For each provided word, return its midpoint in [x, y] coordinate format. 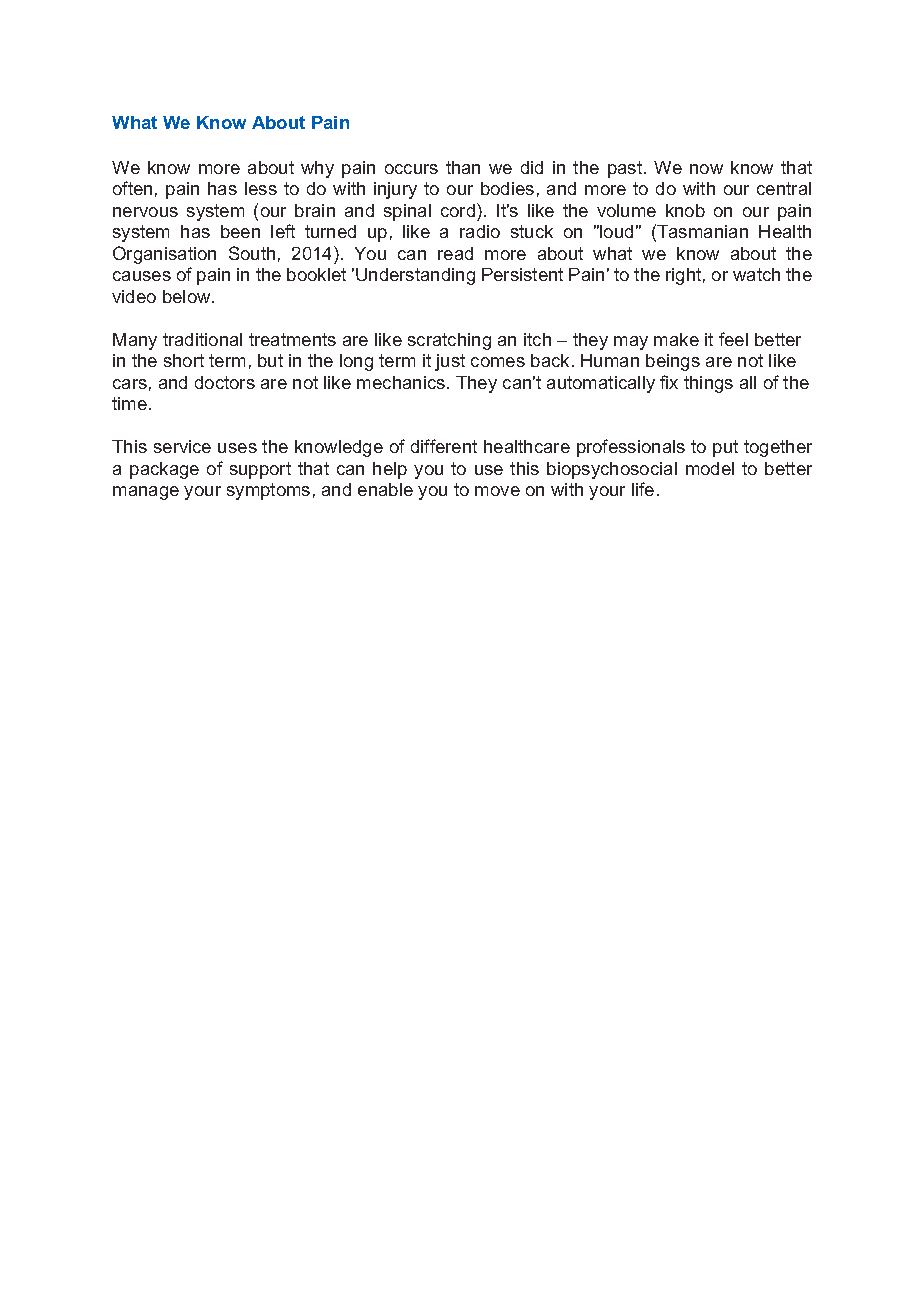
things [708, 384]
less [261, 188]
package [164, 470]
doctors [225, 382]
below [188, 296]
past [626, 169]
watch [756, 274]
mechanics [402, 382]
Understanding [415, 276]
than [463, 167]
